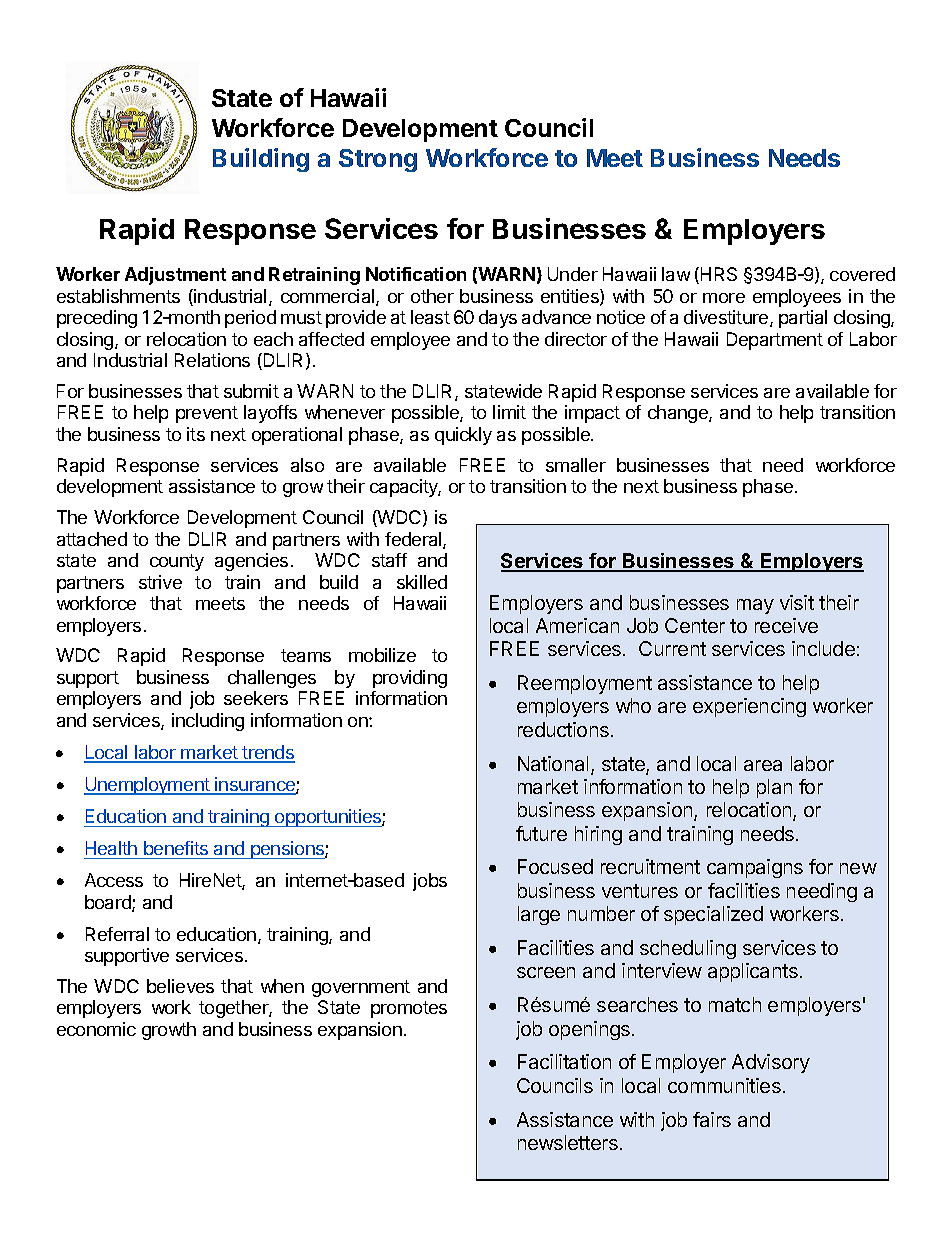 This screenshot has width=952, height=1233. What do you see at coordinates (410, 679) in the screenshot?
I see `providing` at bounding box center [410, 679].
